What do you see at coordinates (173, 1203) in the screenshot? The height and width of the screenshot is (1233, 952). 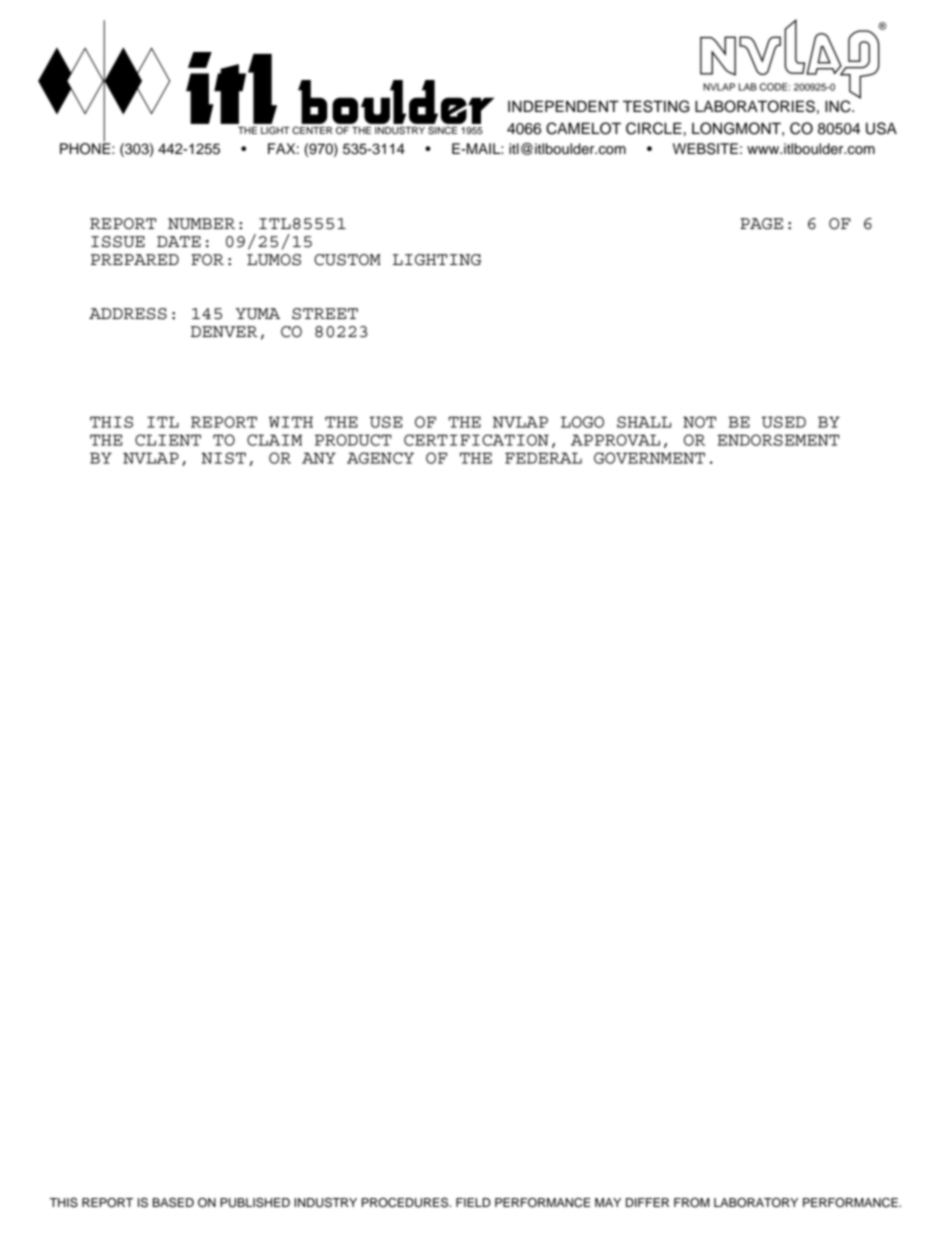 I see `BASED` at bounding box center [173, 1203].
